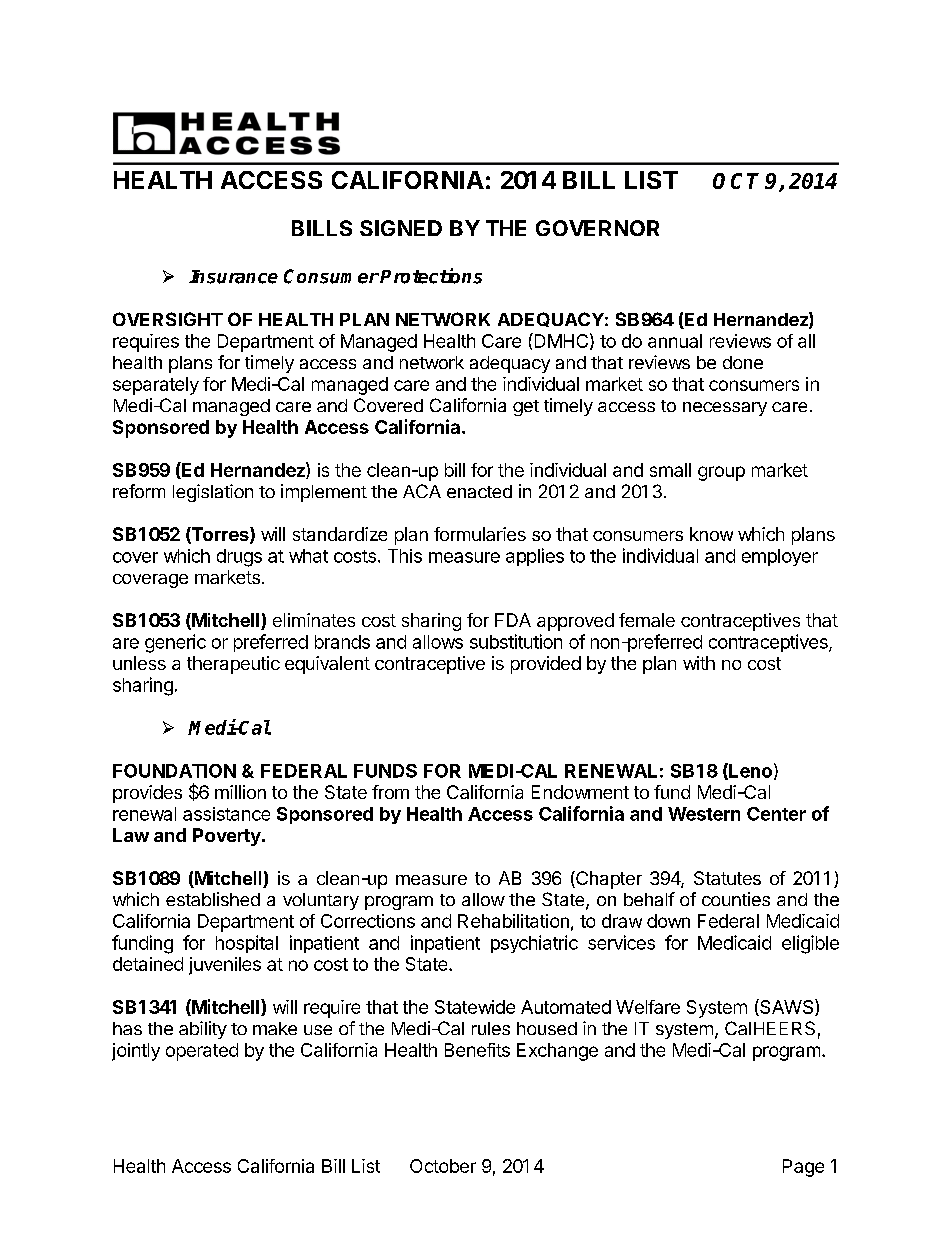 This page has height=1233, width=952. What do you see at coordinates (431, 276) in the page?
I see `Protections` at bounding box center [431, 276].
